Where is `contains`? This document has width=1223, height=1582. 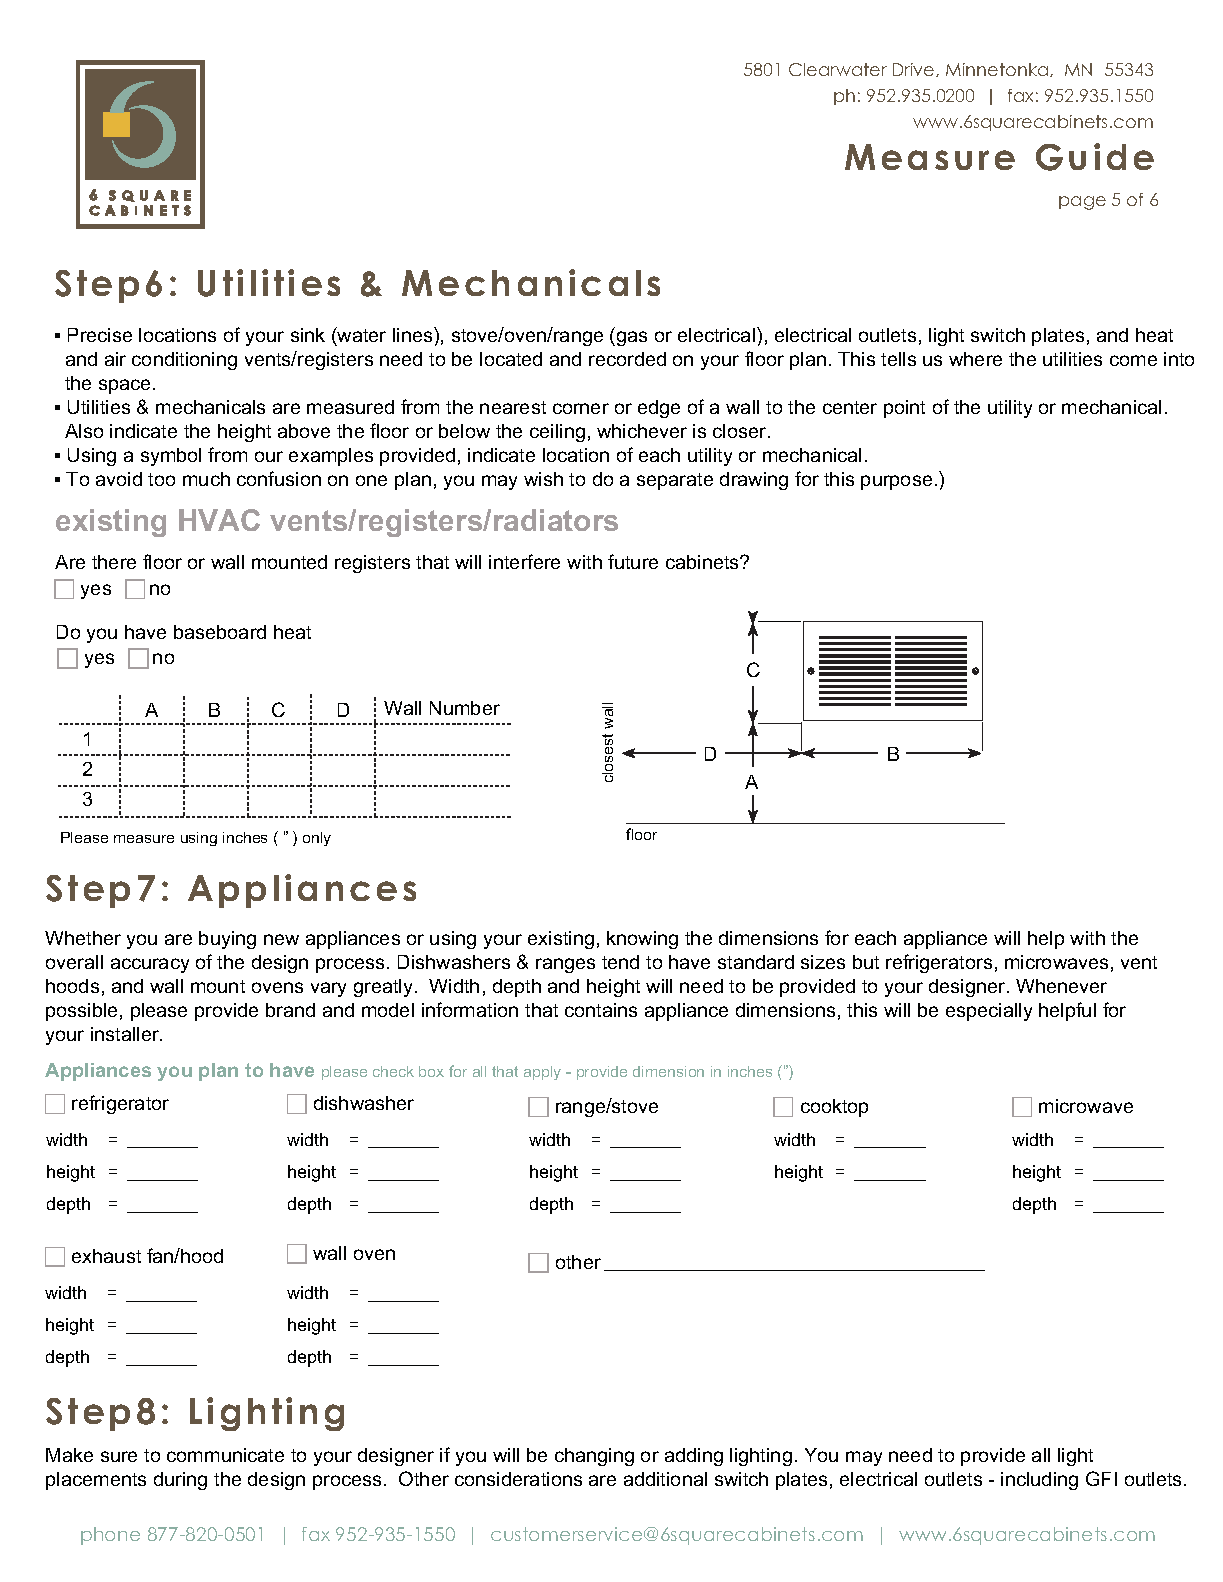 contains is located at coordinates (601, 1010).
